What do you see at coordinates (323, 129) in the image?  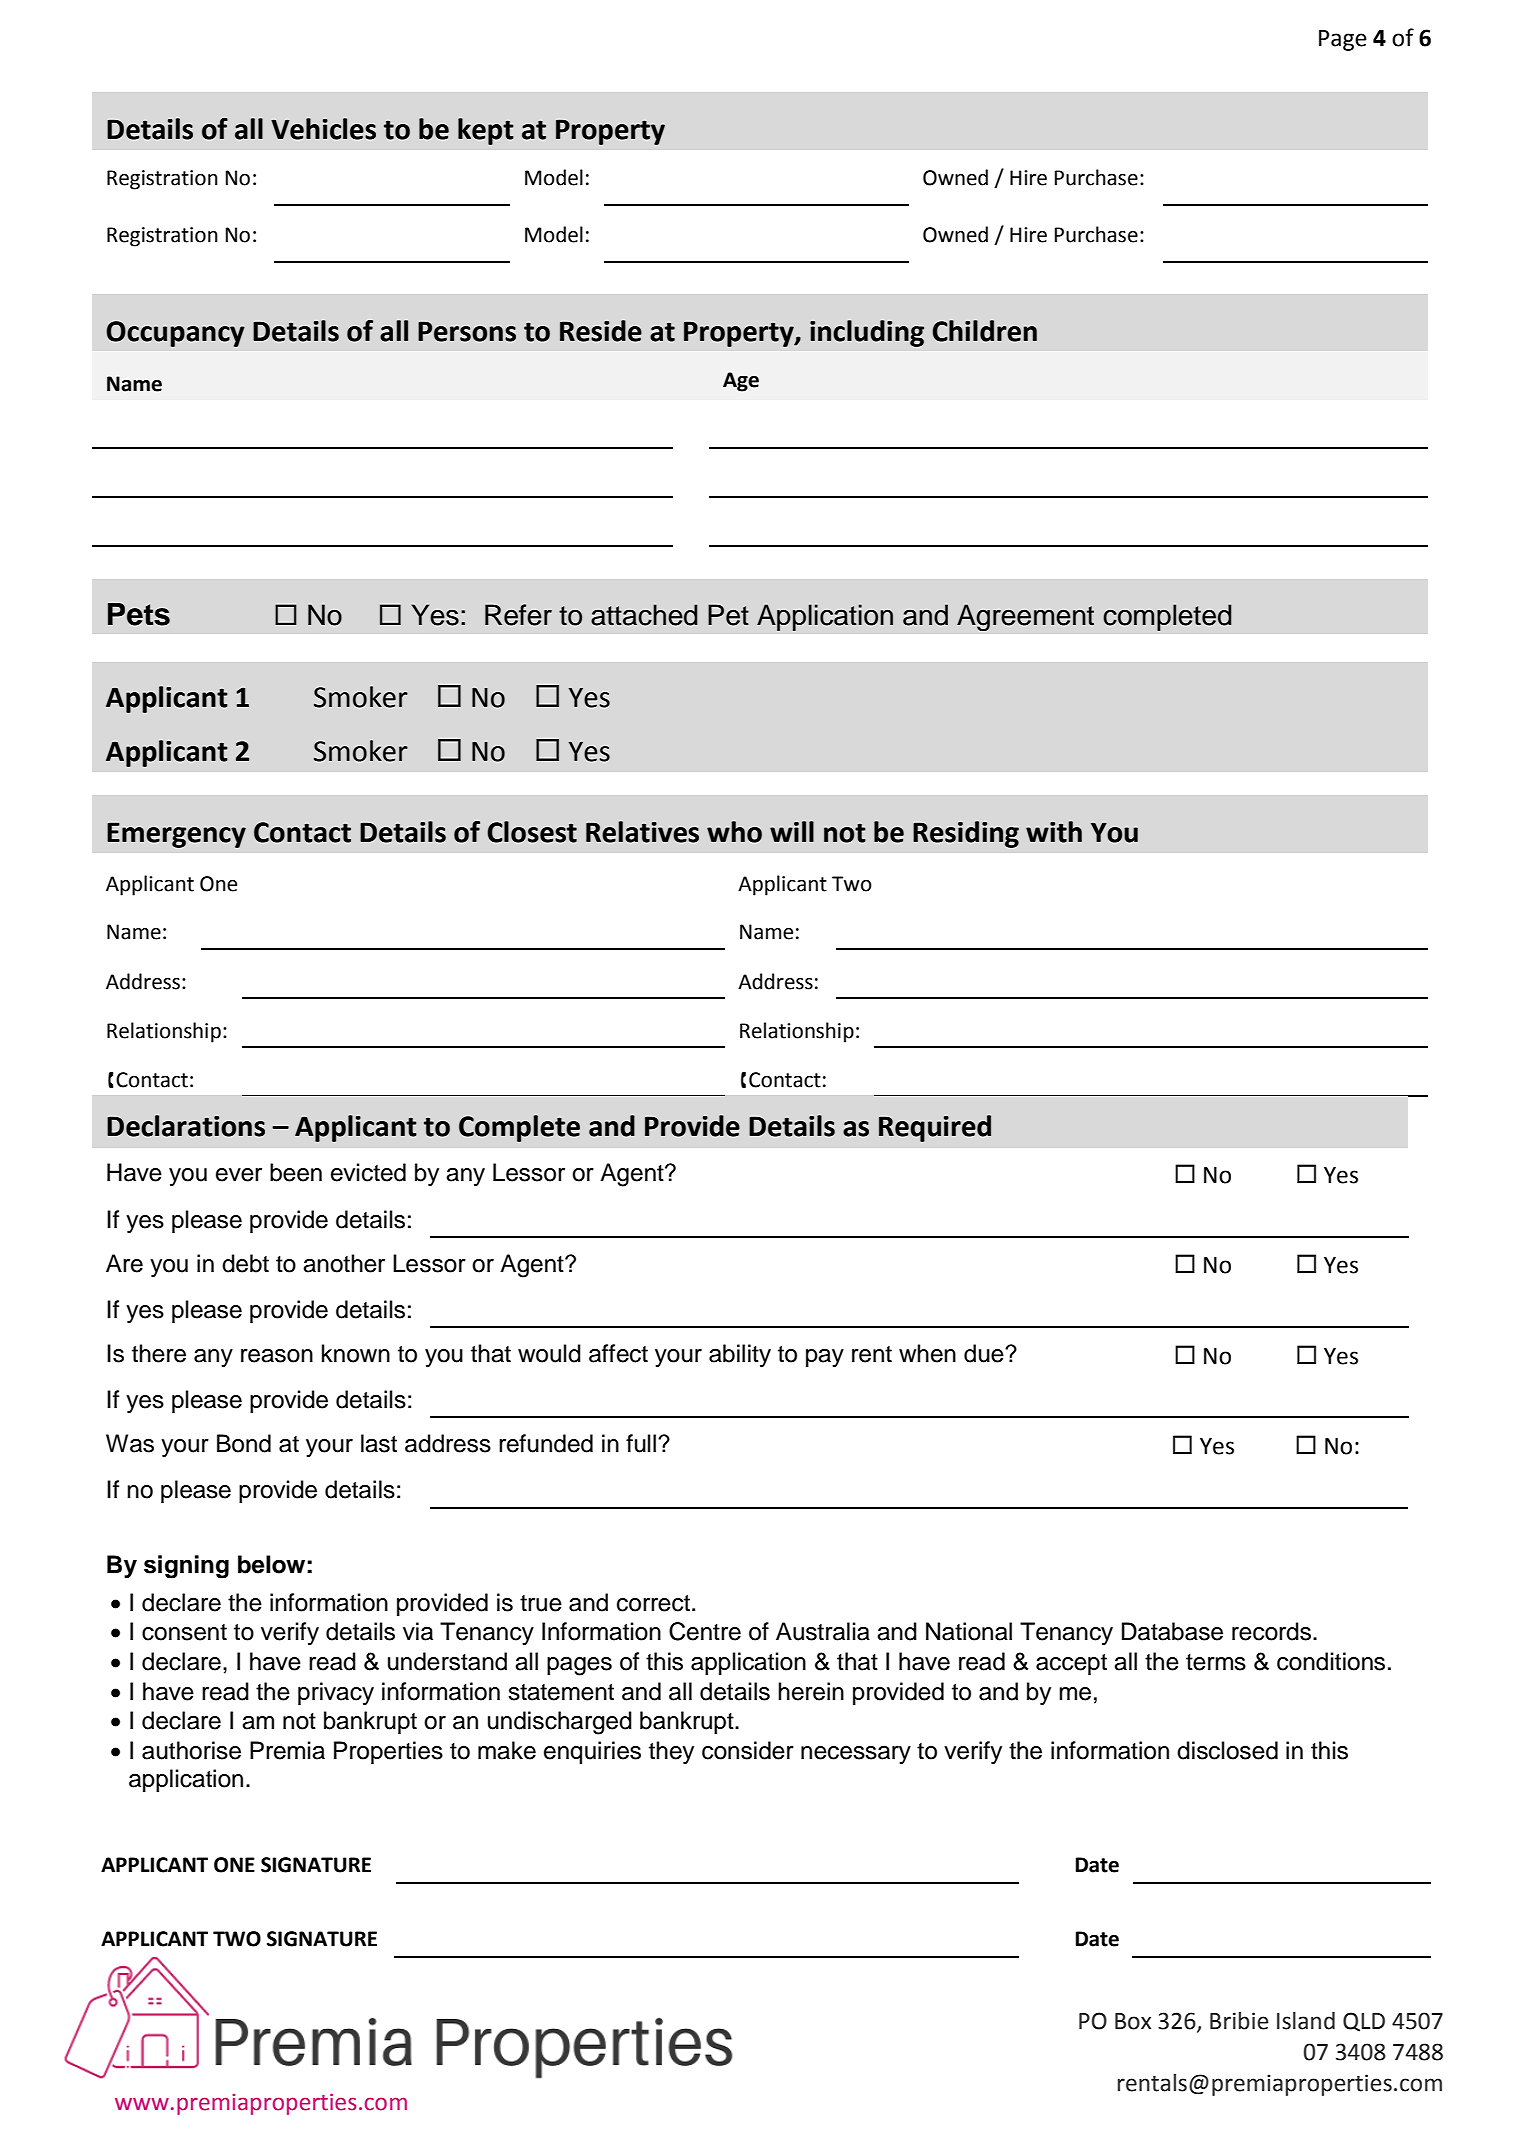 I see `Vehicles` at bounding box center [323, 129].
